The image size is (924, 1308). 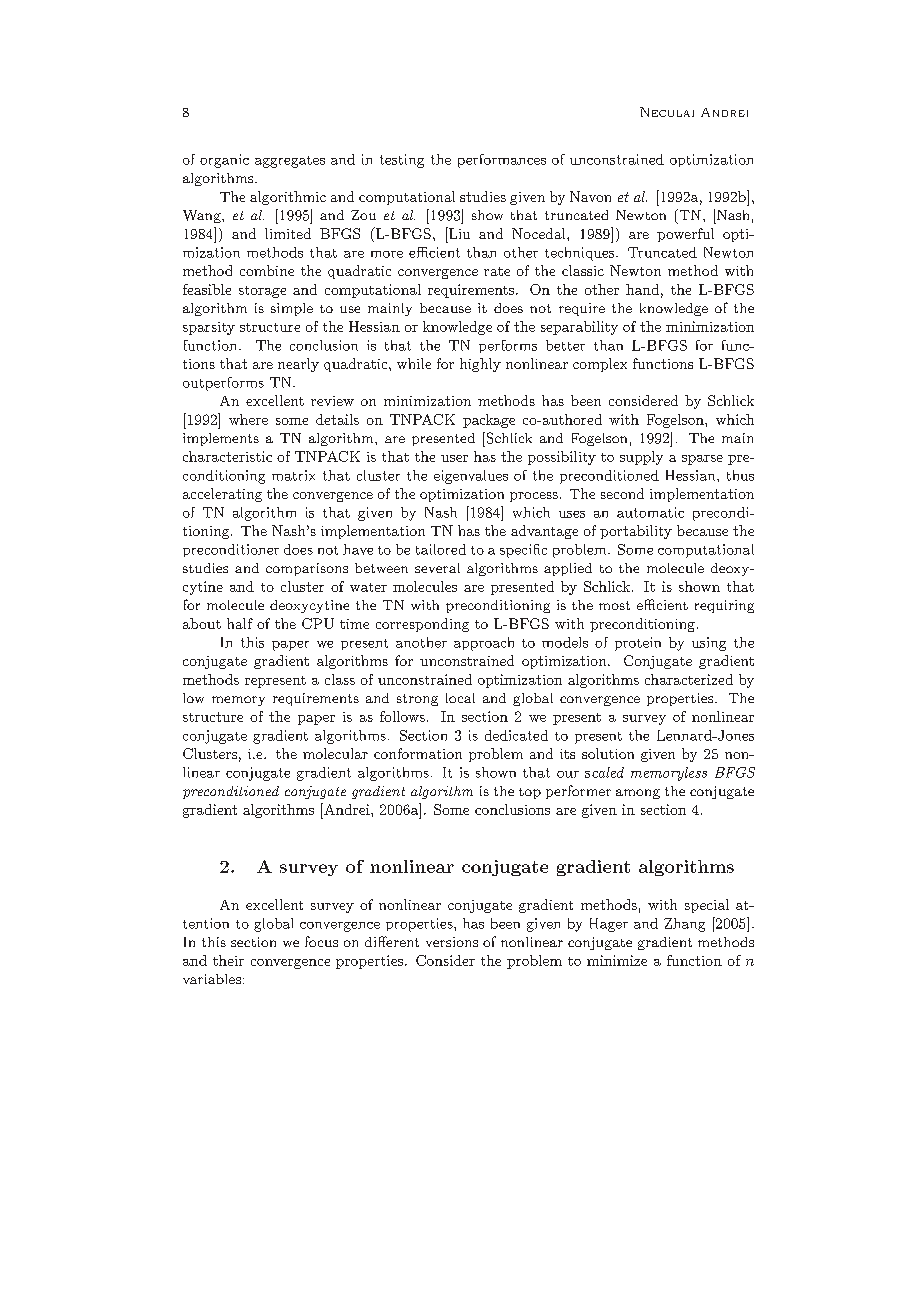 I want to click on portability, so click(x=636, y=532).
